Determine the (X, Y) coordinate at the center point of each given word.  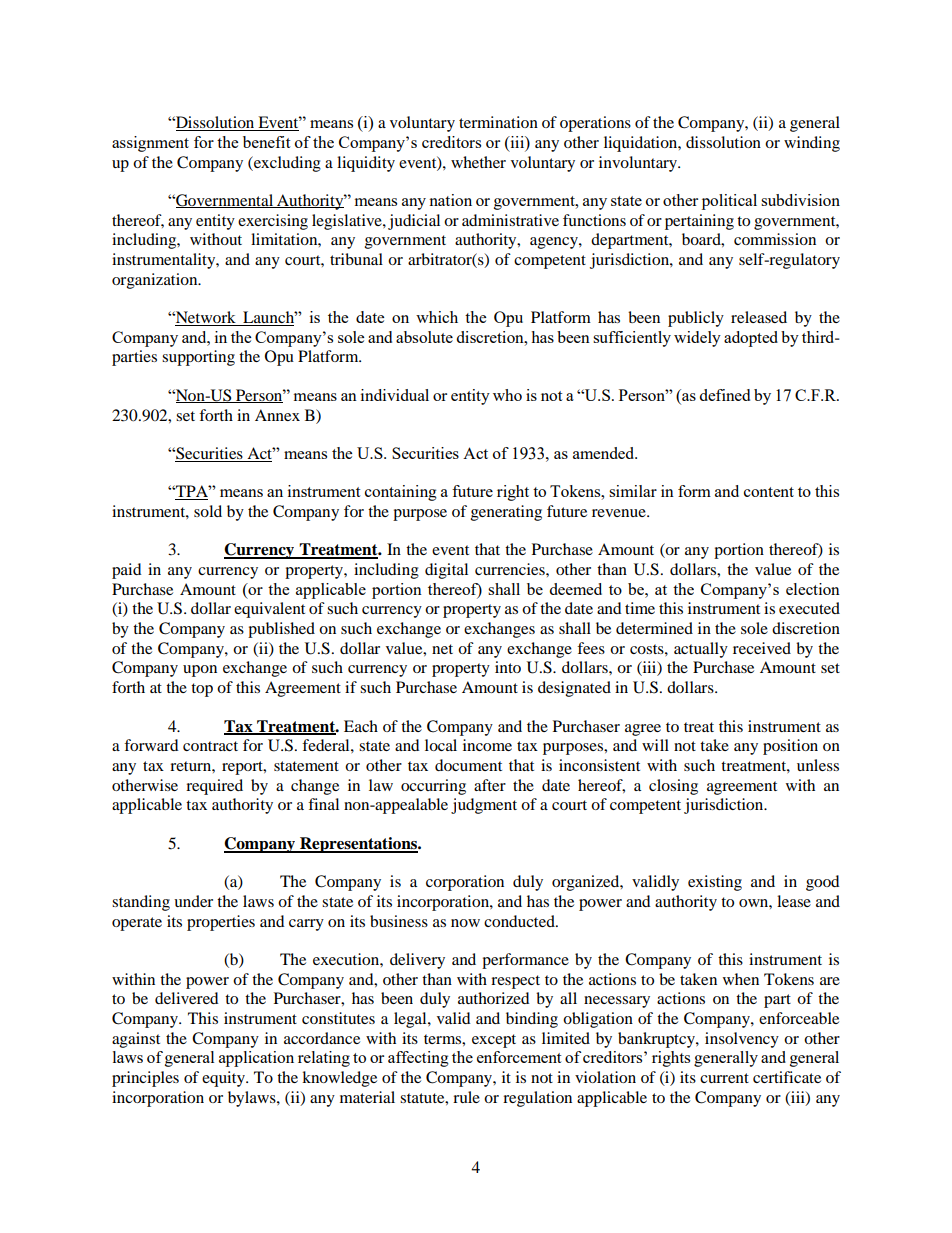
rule (466, 1097)
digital (446, 571)
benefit (266, 142)
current (724, 1078)
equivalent (269, 610)
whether (478, 162)
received (762, 648)
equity (224, 1079)
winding (812, 144)
